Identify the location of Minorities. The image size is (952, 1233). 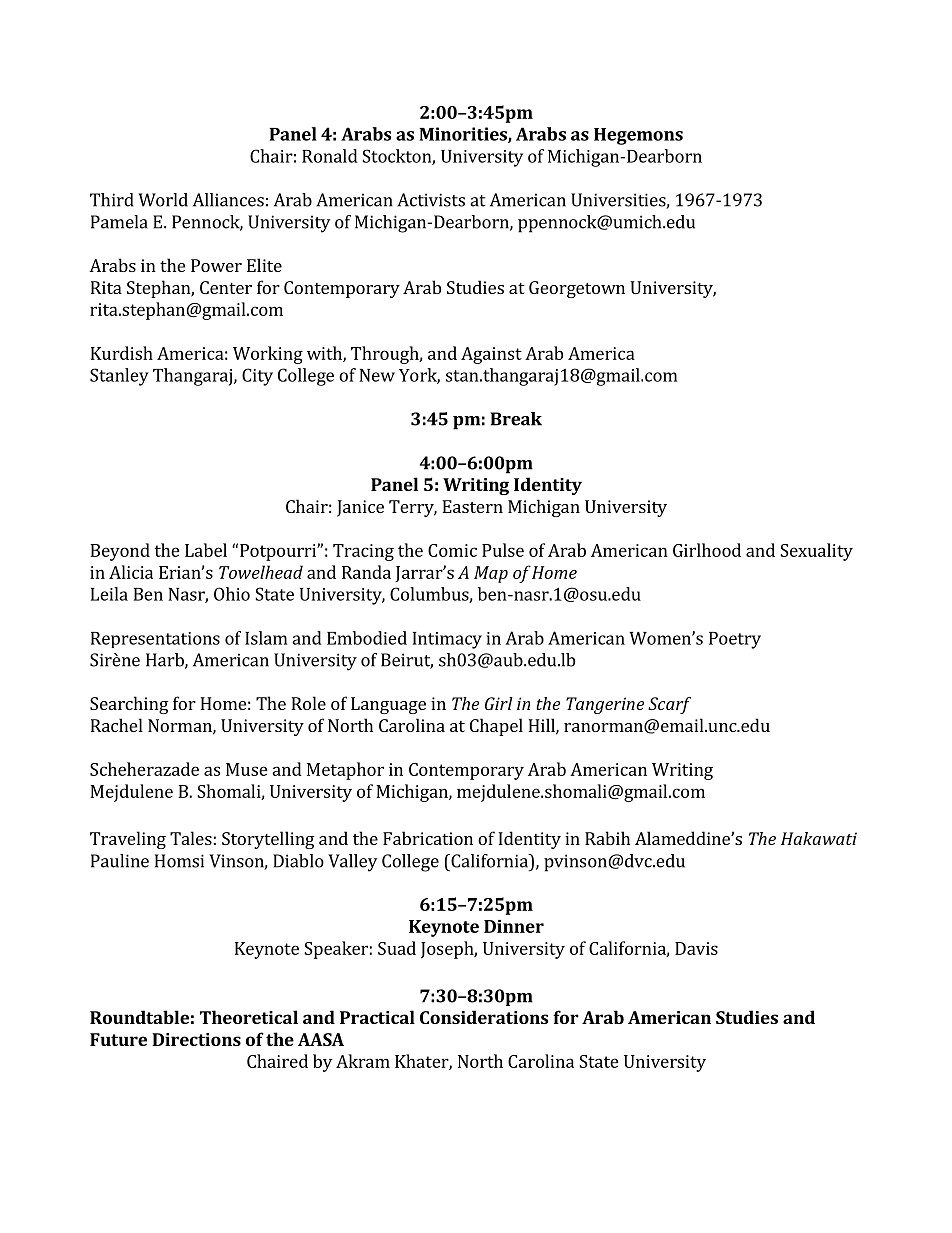
(464, 135).
